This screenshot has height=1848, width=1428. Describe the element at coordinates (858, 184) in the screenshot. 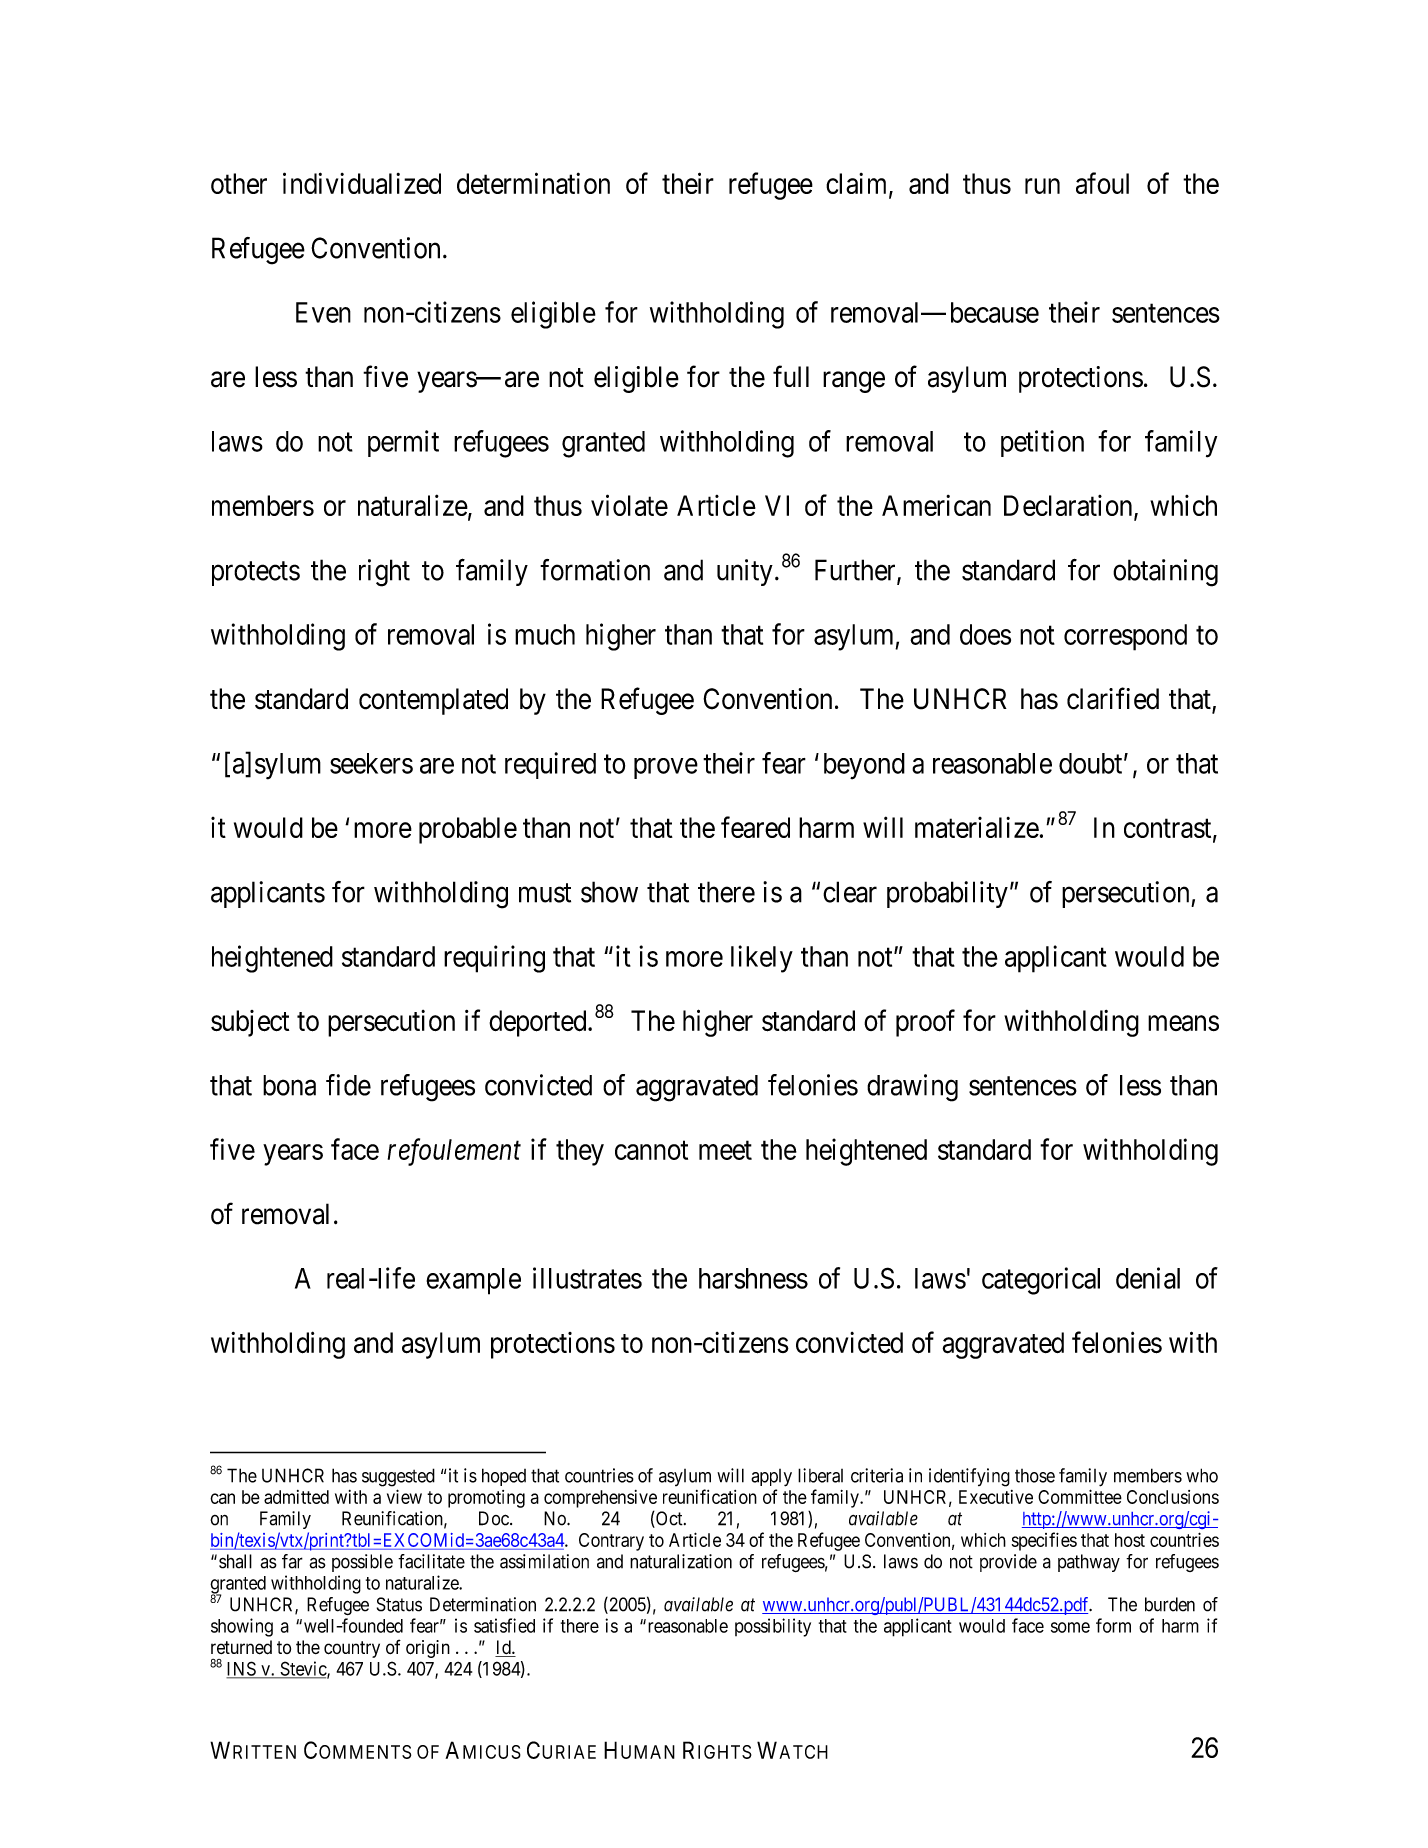

I see `claim` at that location.
